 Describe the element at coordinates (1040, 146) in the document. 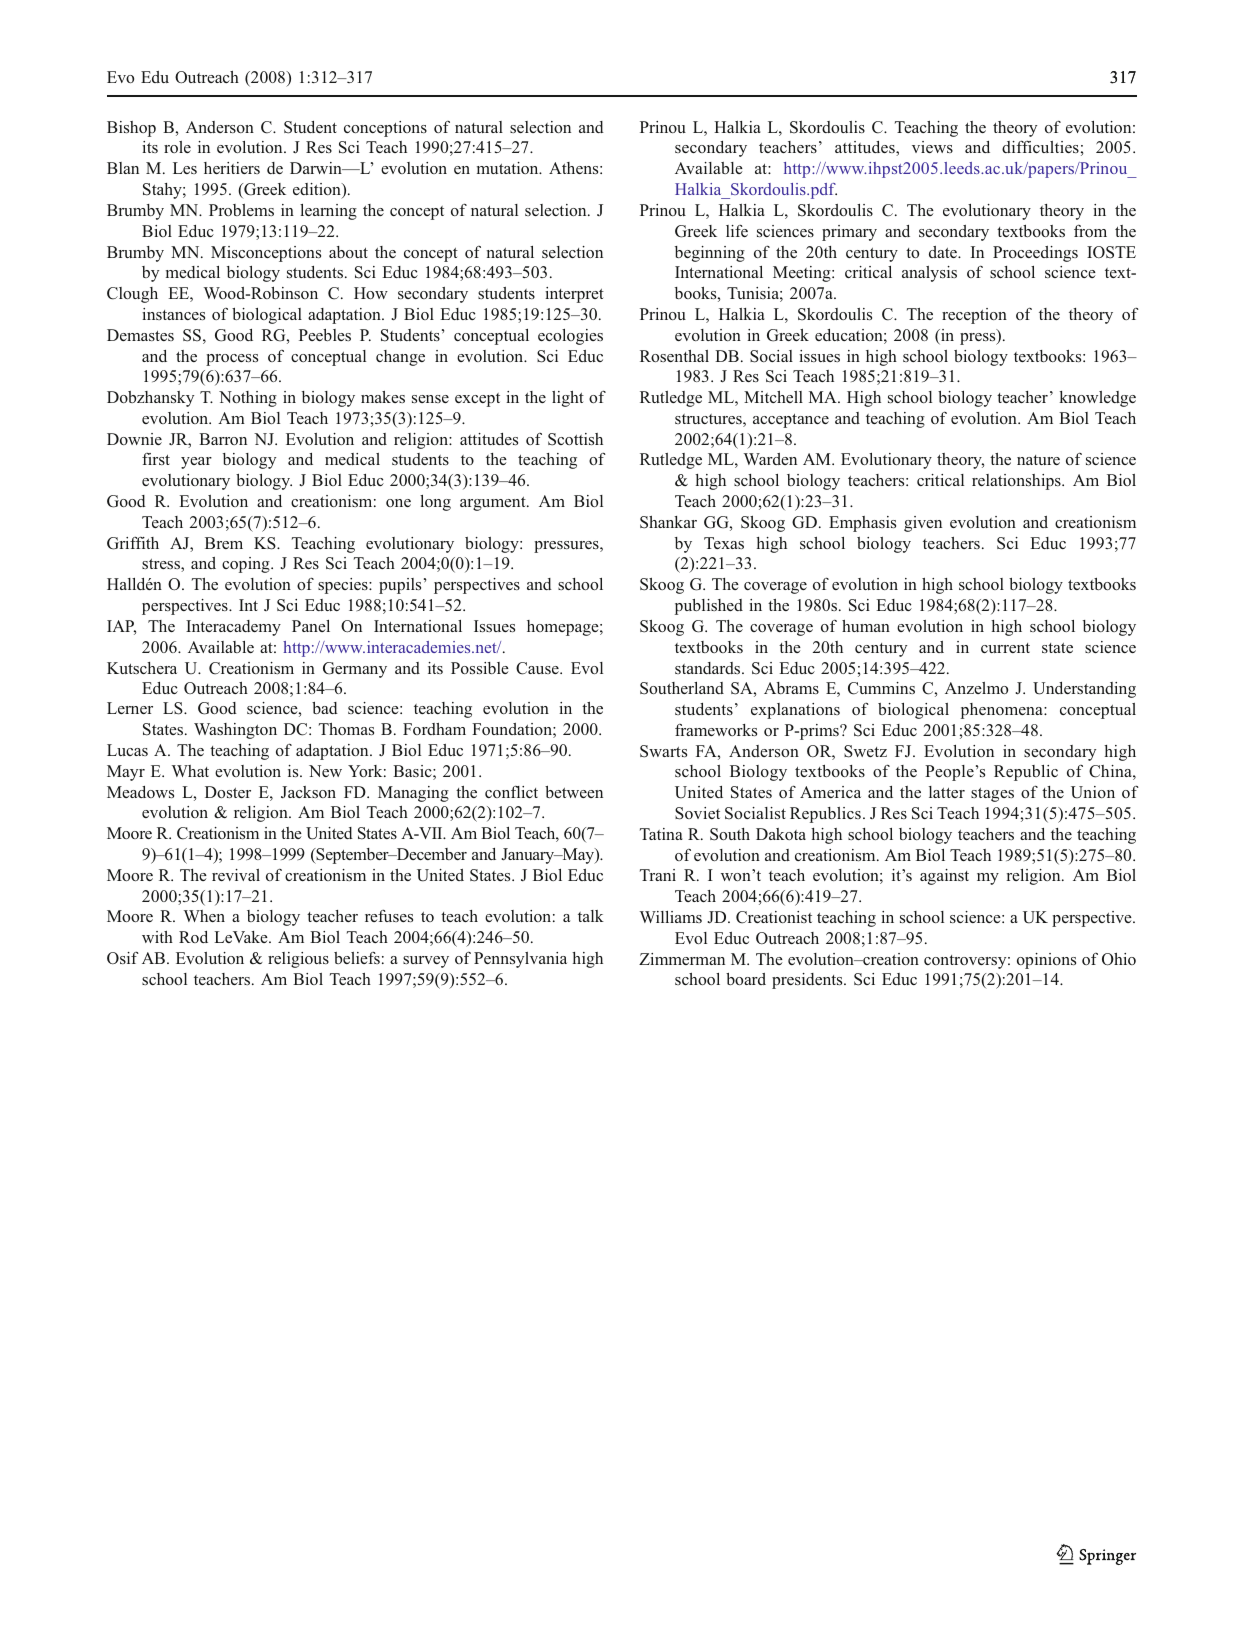

I see `difficulties` at that location.
